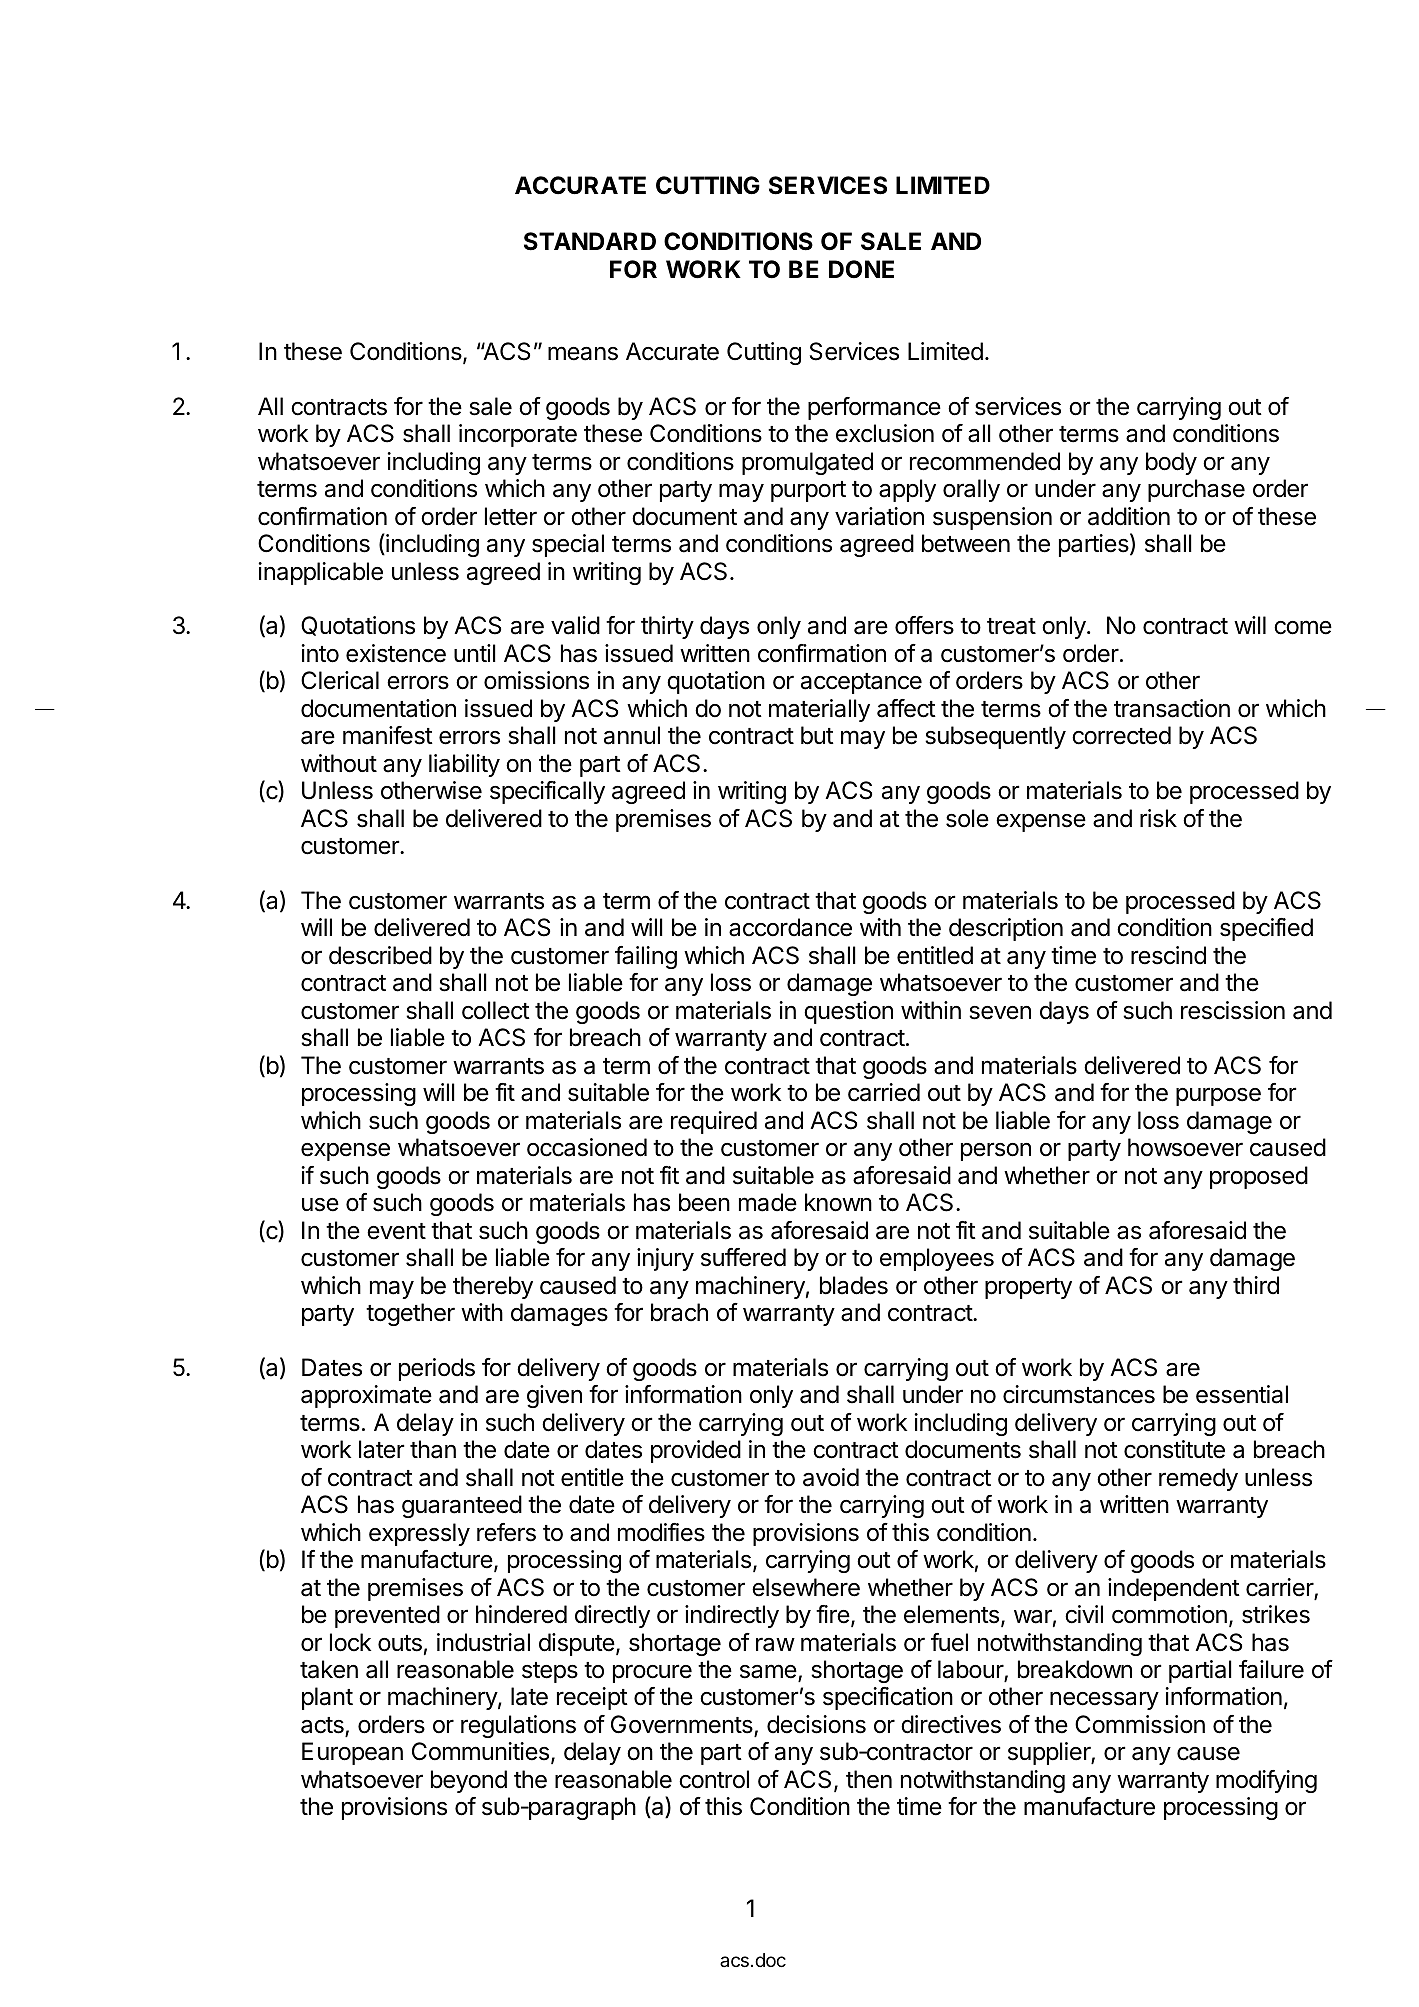 The image size is (1419, 2007). I want to click on thereby, so click(493, 1287).
